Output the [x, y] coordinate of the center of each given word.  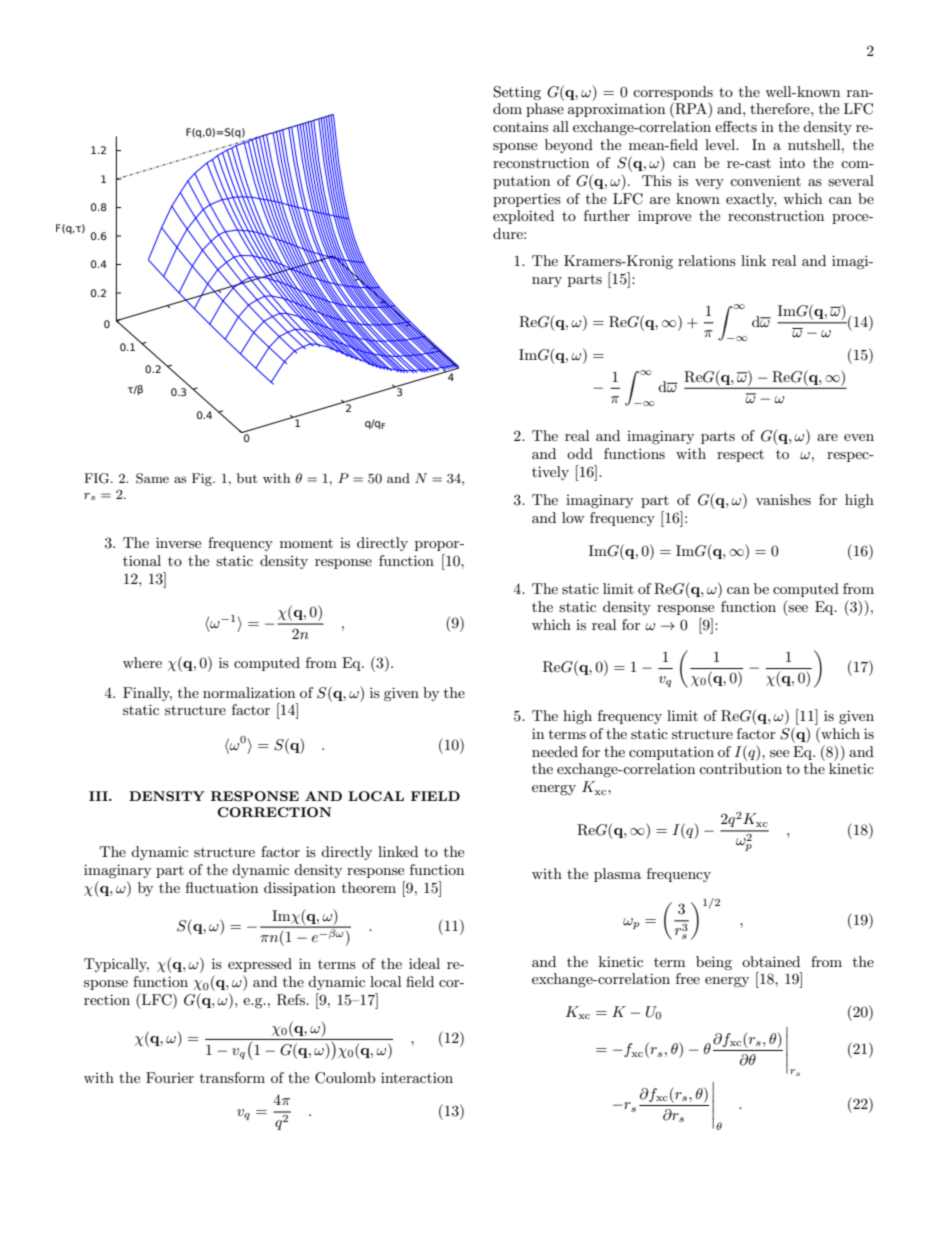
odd [580, 453]
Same [152, 478]
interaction [417, 1077]
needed [555, 751]
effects [736, 126]
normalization [249, 692]
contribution [740, 768]
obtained [771, 961]
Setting [517, 93]
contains [520, 126]
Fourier [170, 1077]
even [859, 437]
